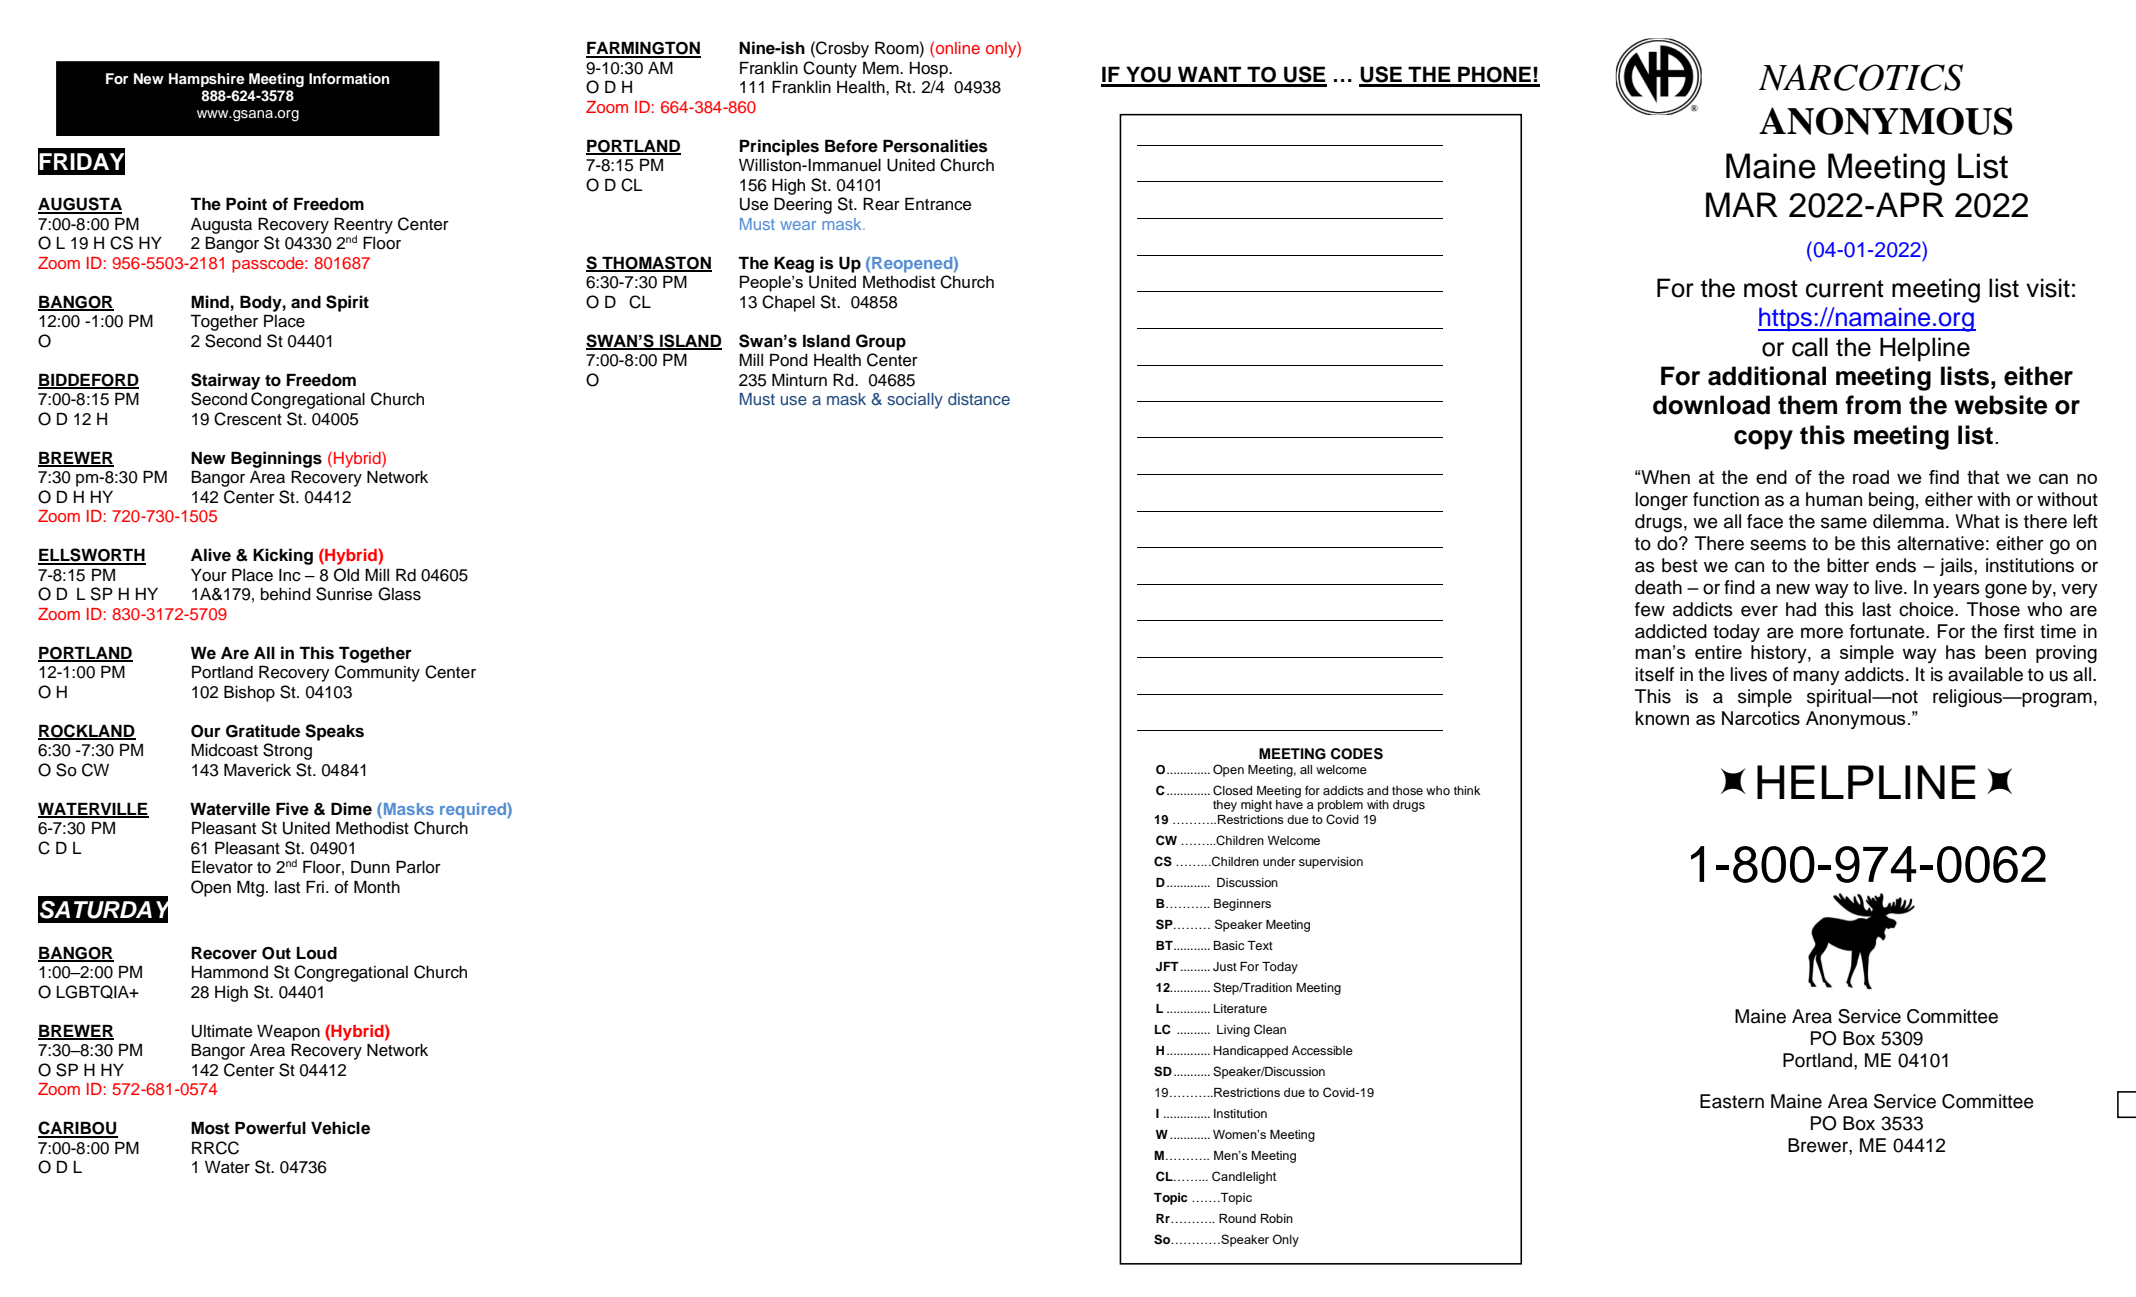  I want to click on same, so click(1844, 523).
